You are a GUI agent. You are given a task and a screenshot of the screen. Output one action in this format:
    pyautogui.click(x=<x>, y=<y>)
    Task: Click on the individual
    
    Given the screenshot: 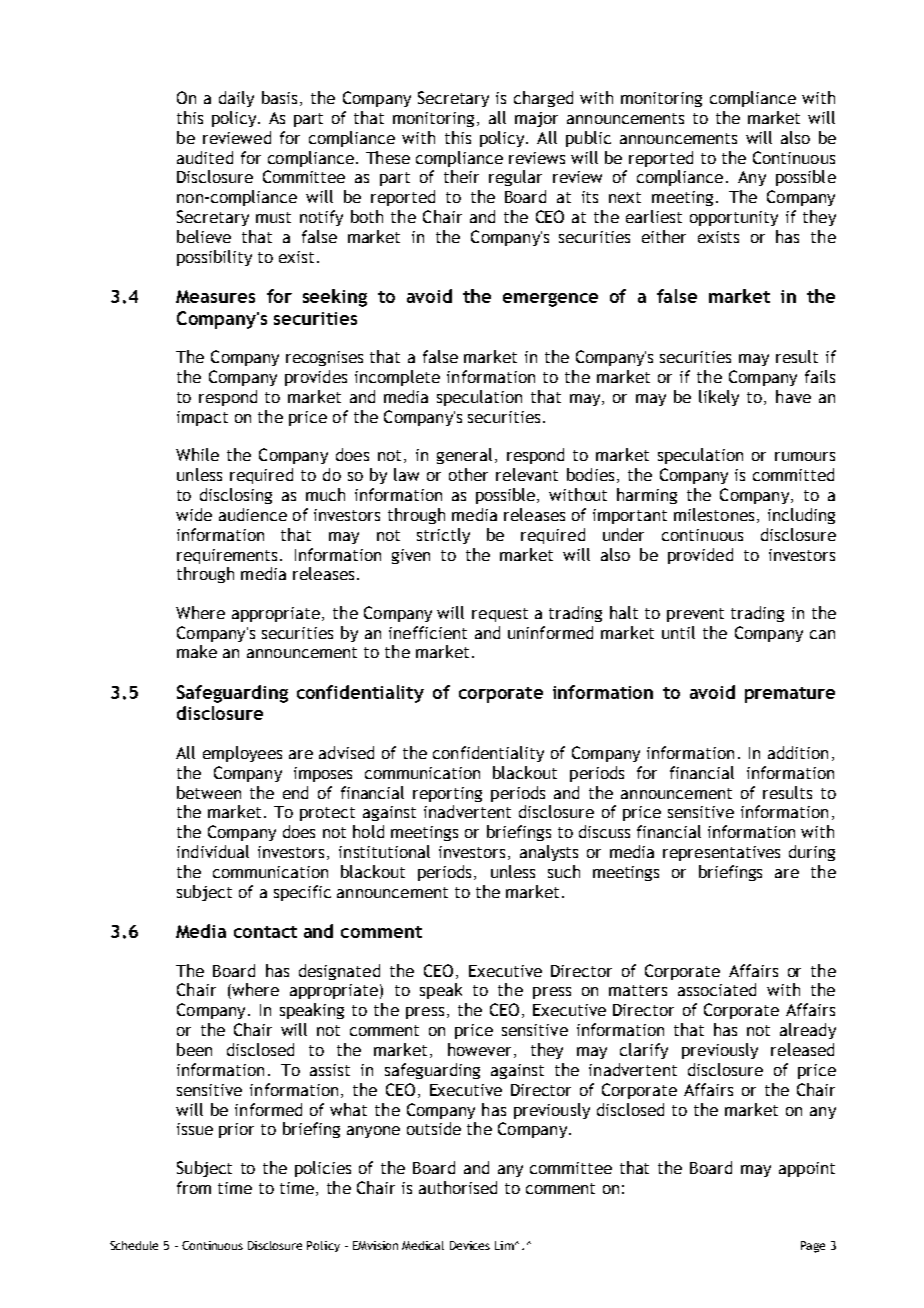 What is the action you would take?
    pyautogui.click(x=213, y=851)
